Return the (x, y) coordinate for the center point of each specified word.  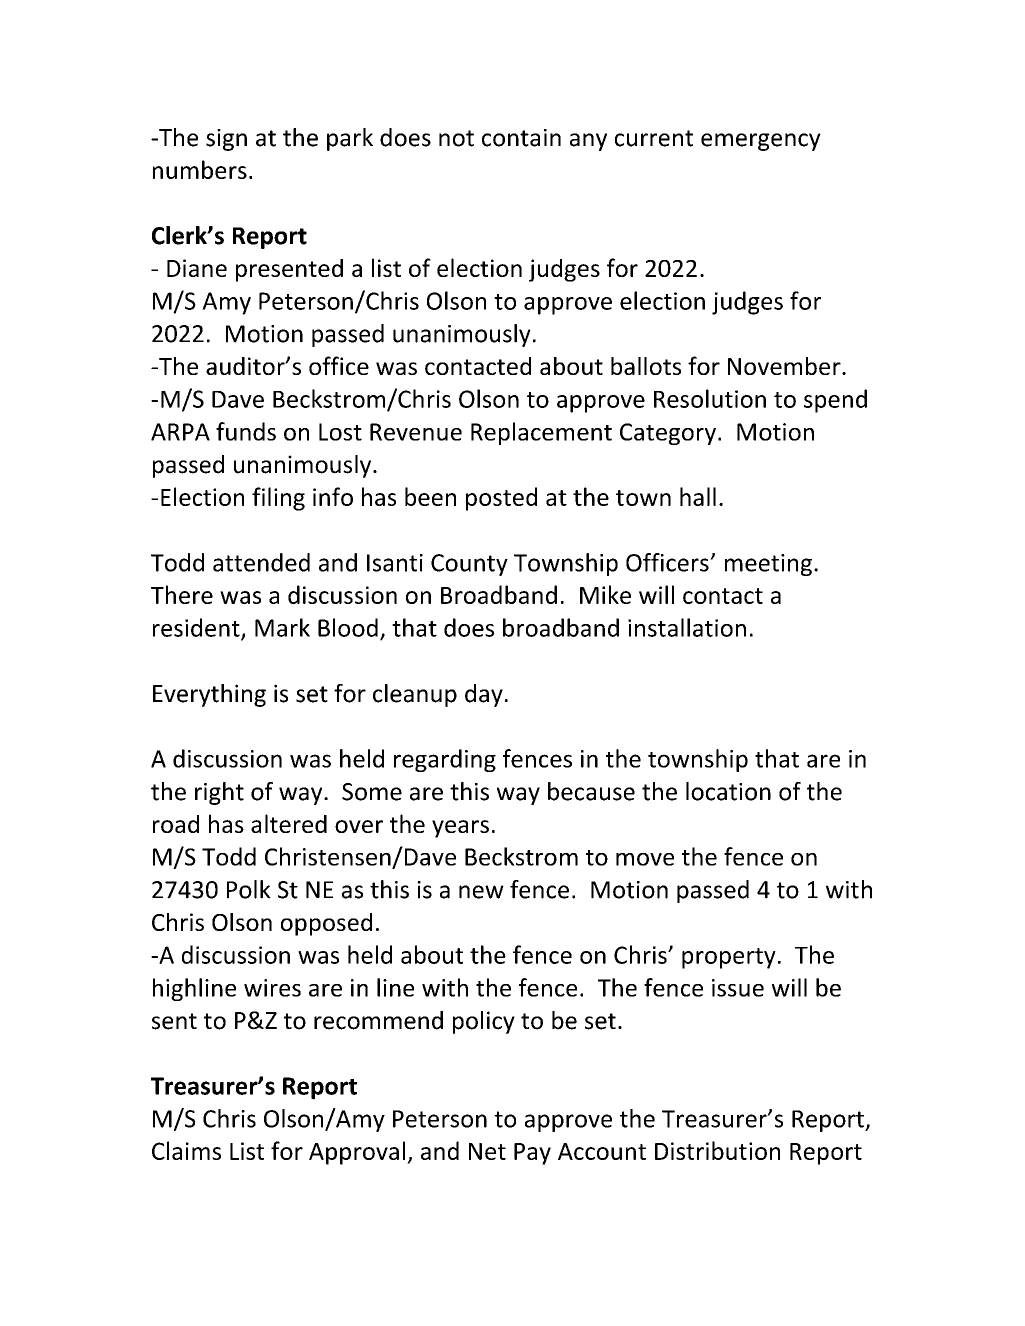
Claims (186, 1150)
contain (521, 138)
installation (687, 627)
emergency (761, 142)
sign (226, 140)
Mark (282, 627)
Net (487, 1151)
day (484, 695)
